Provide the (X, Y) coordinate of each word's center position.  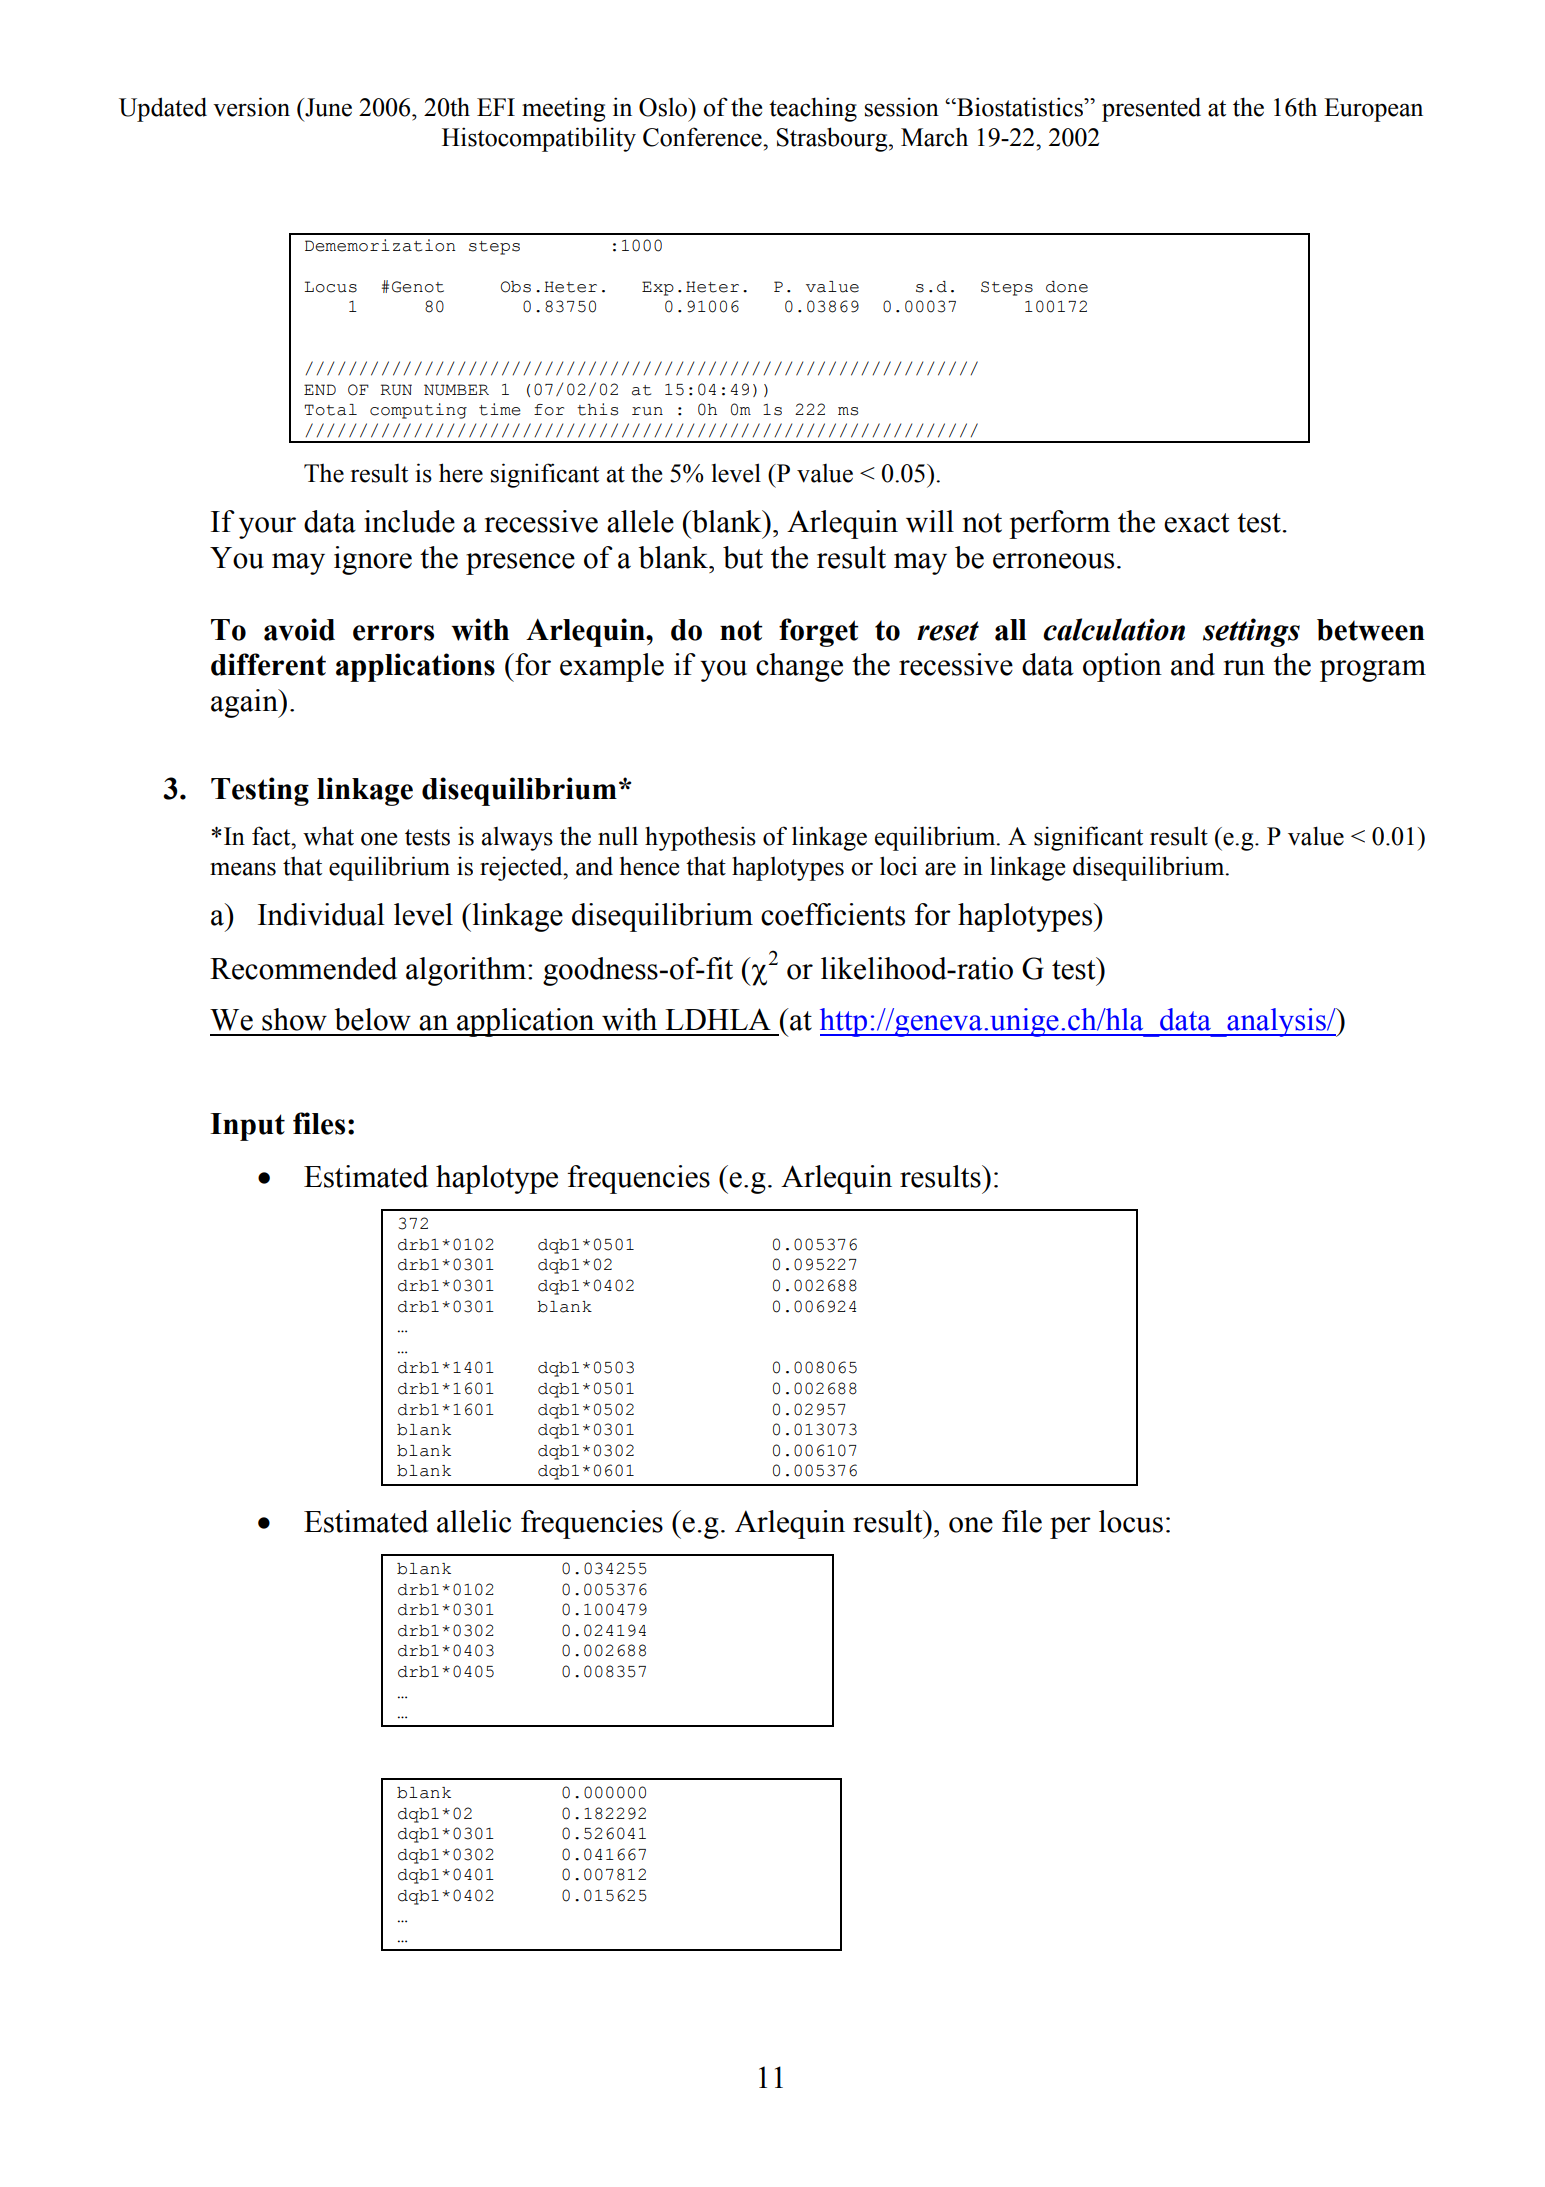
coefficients (833, 914)
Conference (703, 137)
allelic (474, 1521)
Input (247, 1127)
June (327, 107)
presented (1151, 109)
